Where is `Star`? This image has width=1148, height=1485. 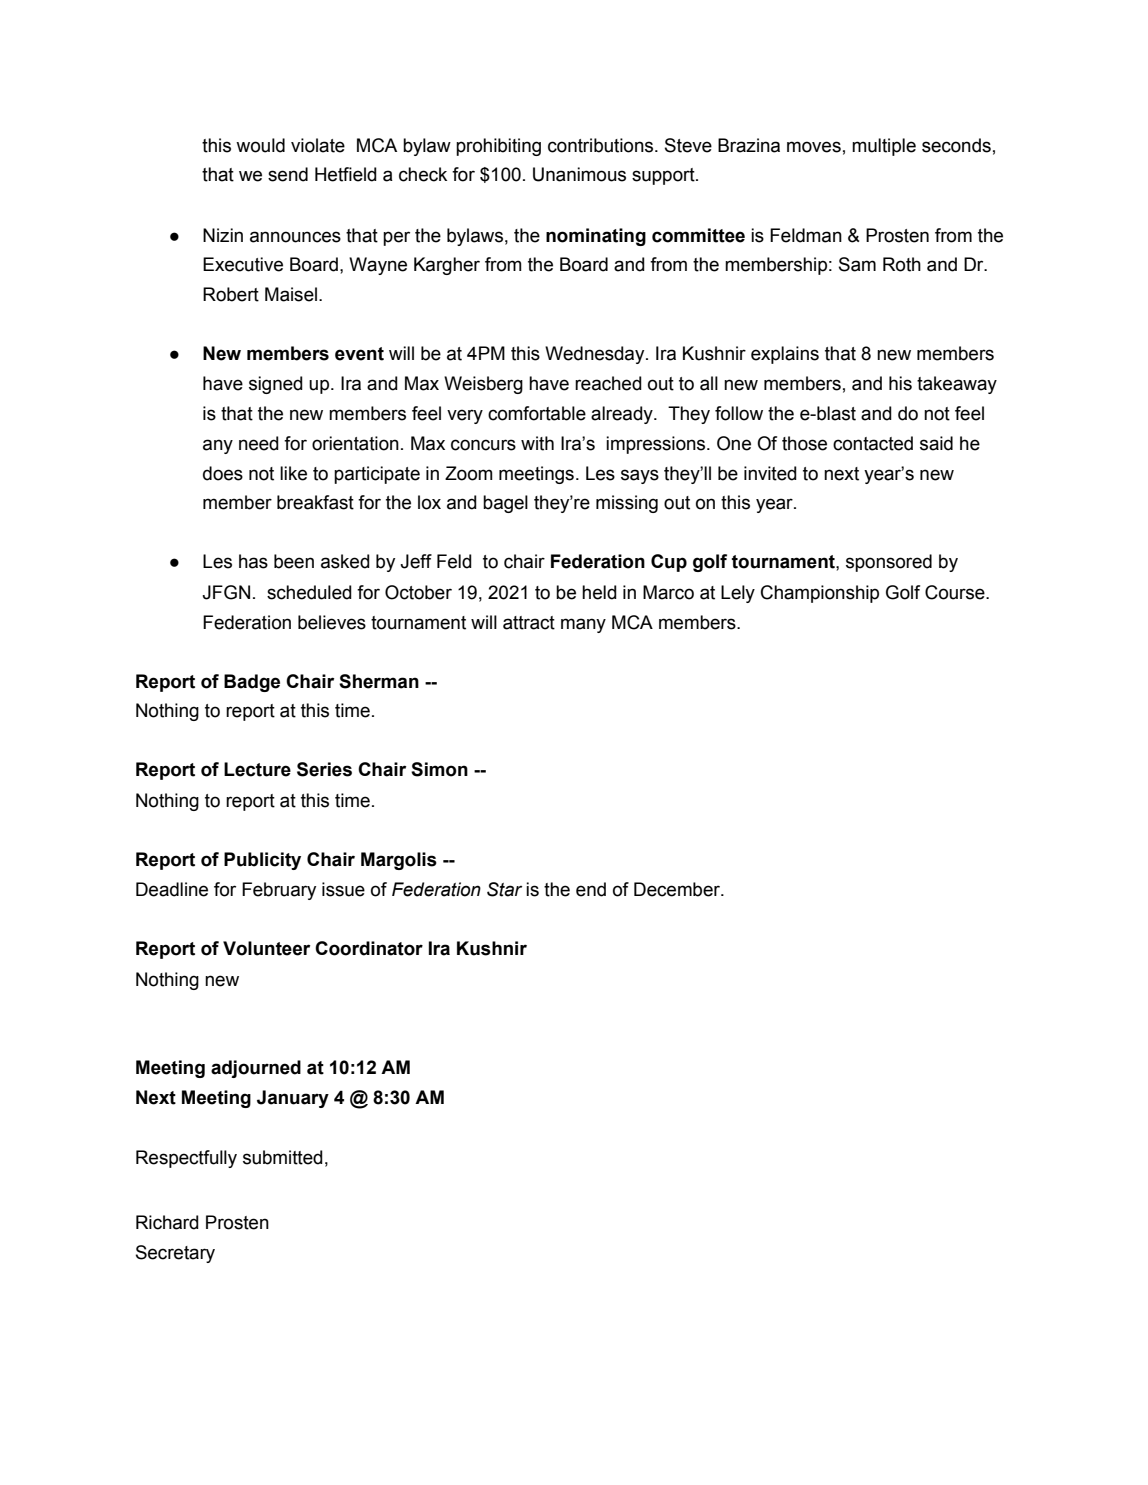
Star is located at coordinates (504, 889).
